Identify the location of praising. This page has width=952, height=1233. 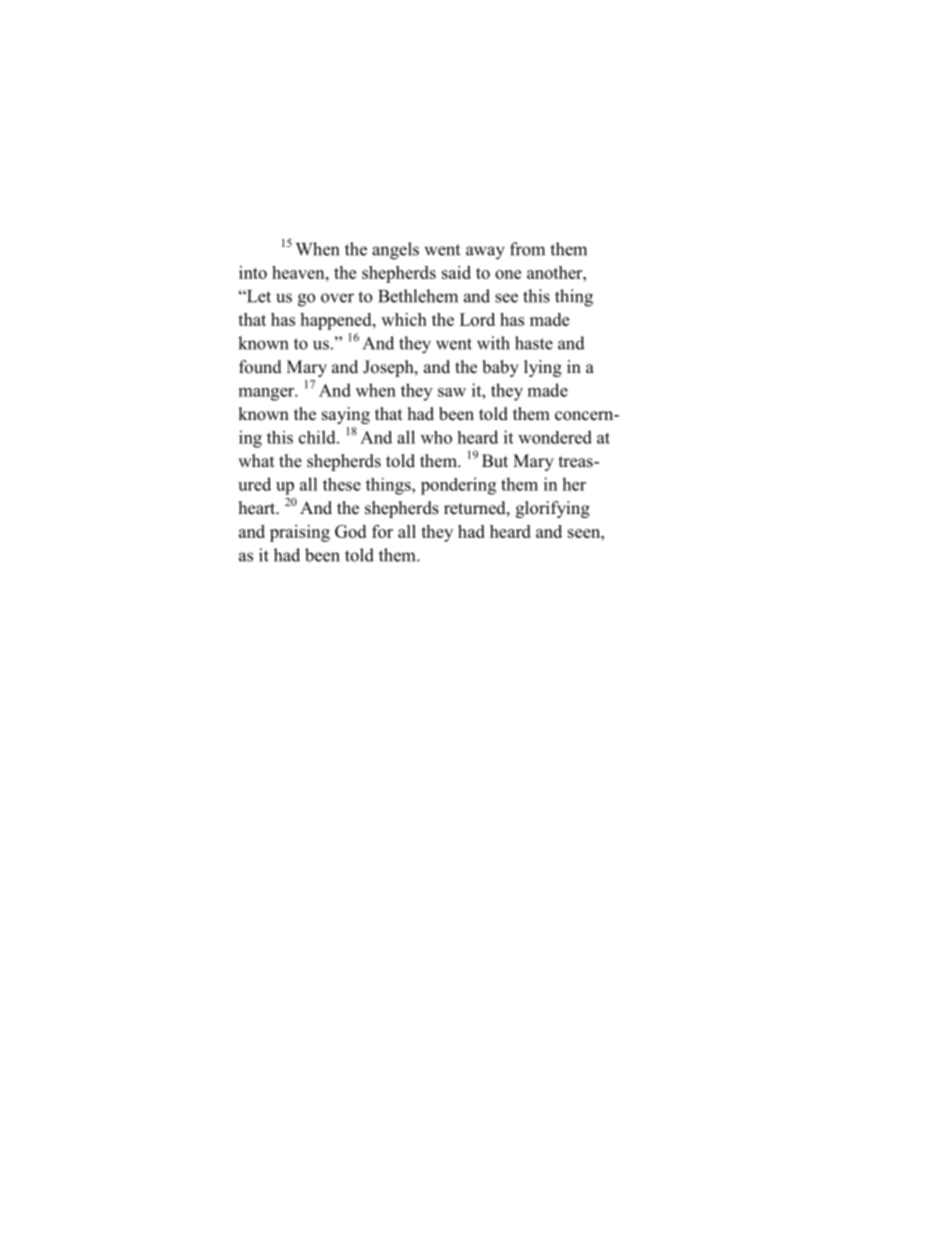
(300, 533).
